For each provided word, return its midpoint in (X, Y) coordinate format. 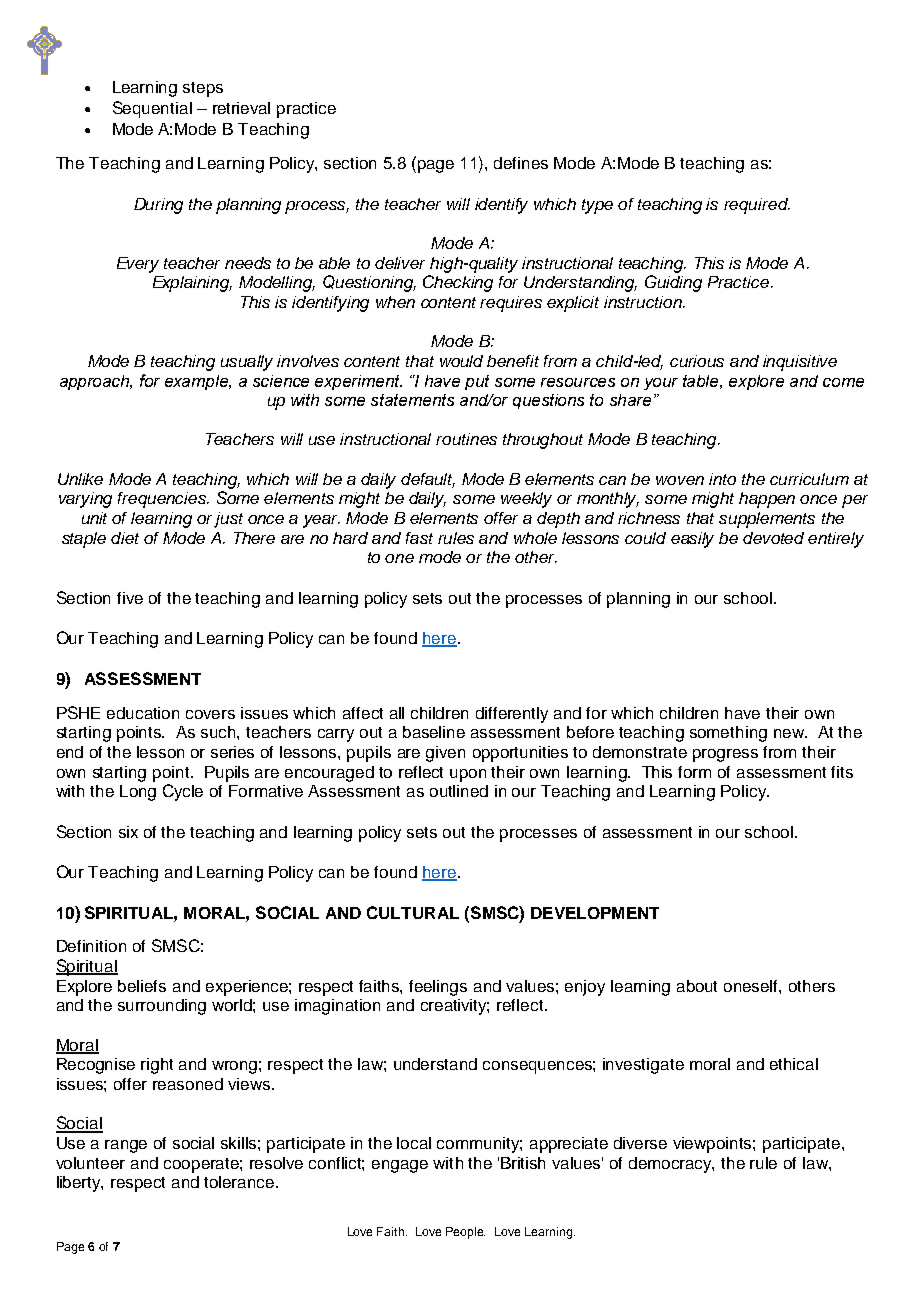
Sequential (152, 109)
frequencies (163, 500)
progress (725, 755)
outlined (459, 791)
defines (521, 163)
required (757, 206)
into (722, 479)
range (126, 1146)
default (428, 480)
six (128, 832)
